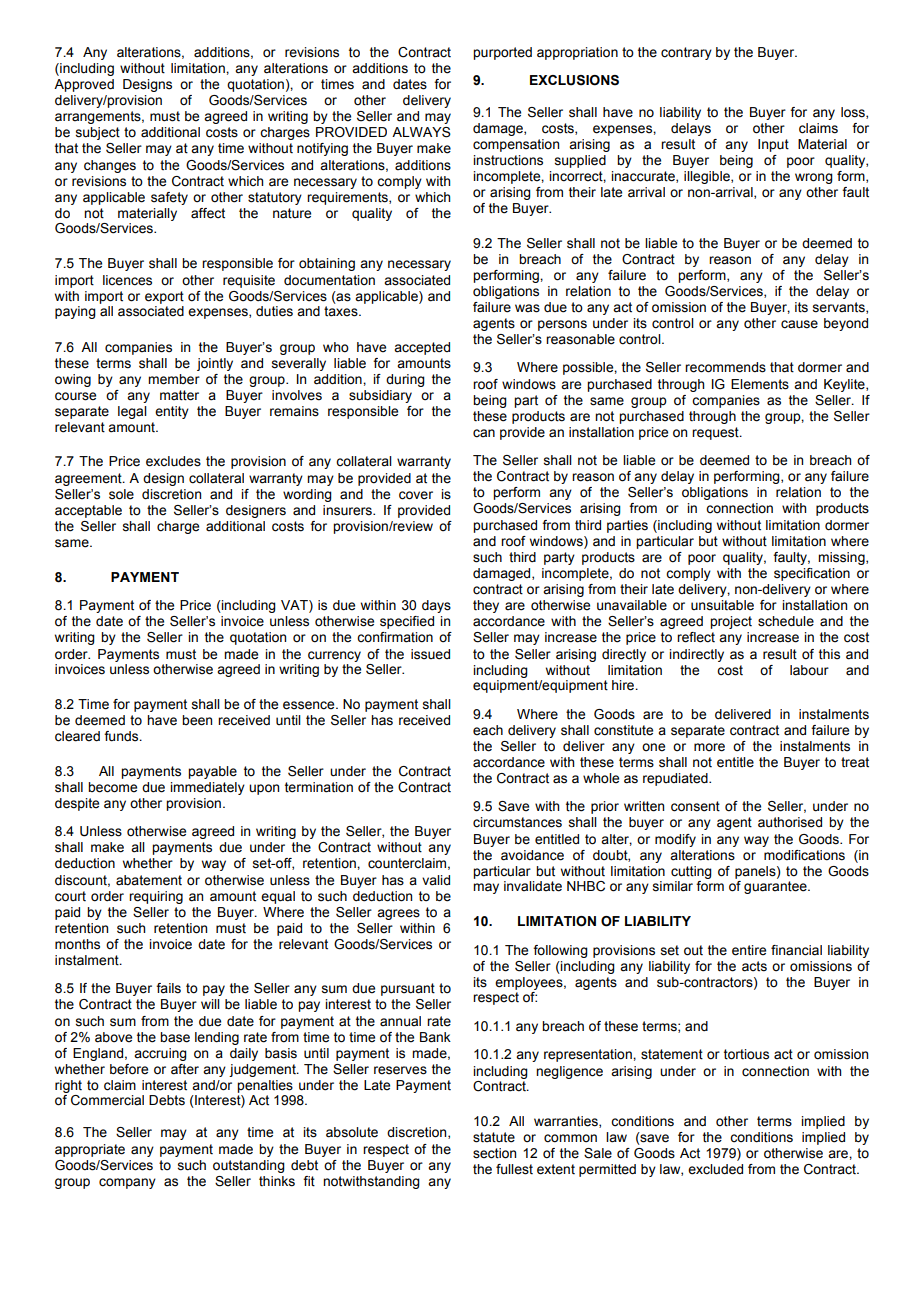 The image size is (924, 1307). Describe the element at coordinates (773, 145) in the image. I see `Input` at that location.
